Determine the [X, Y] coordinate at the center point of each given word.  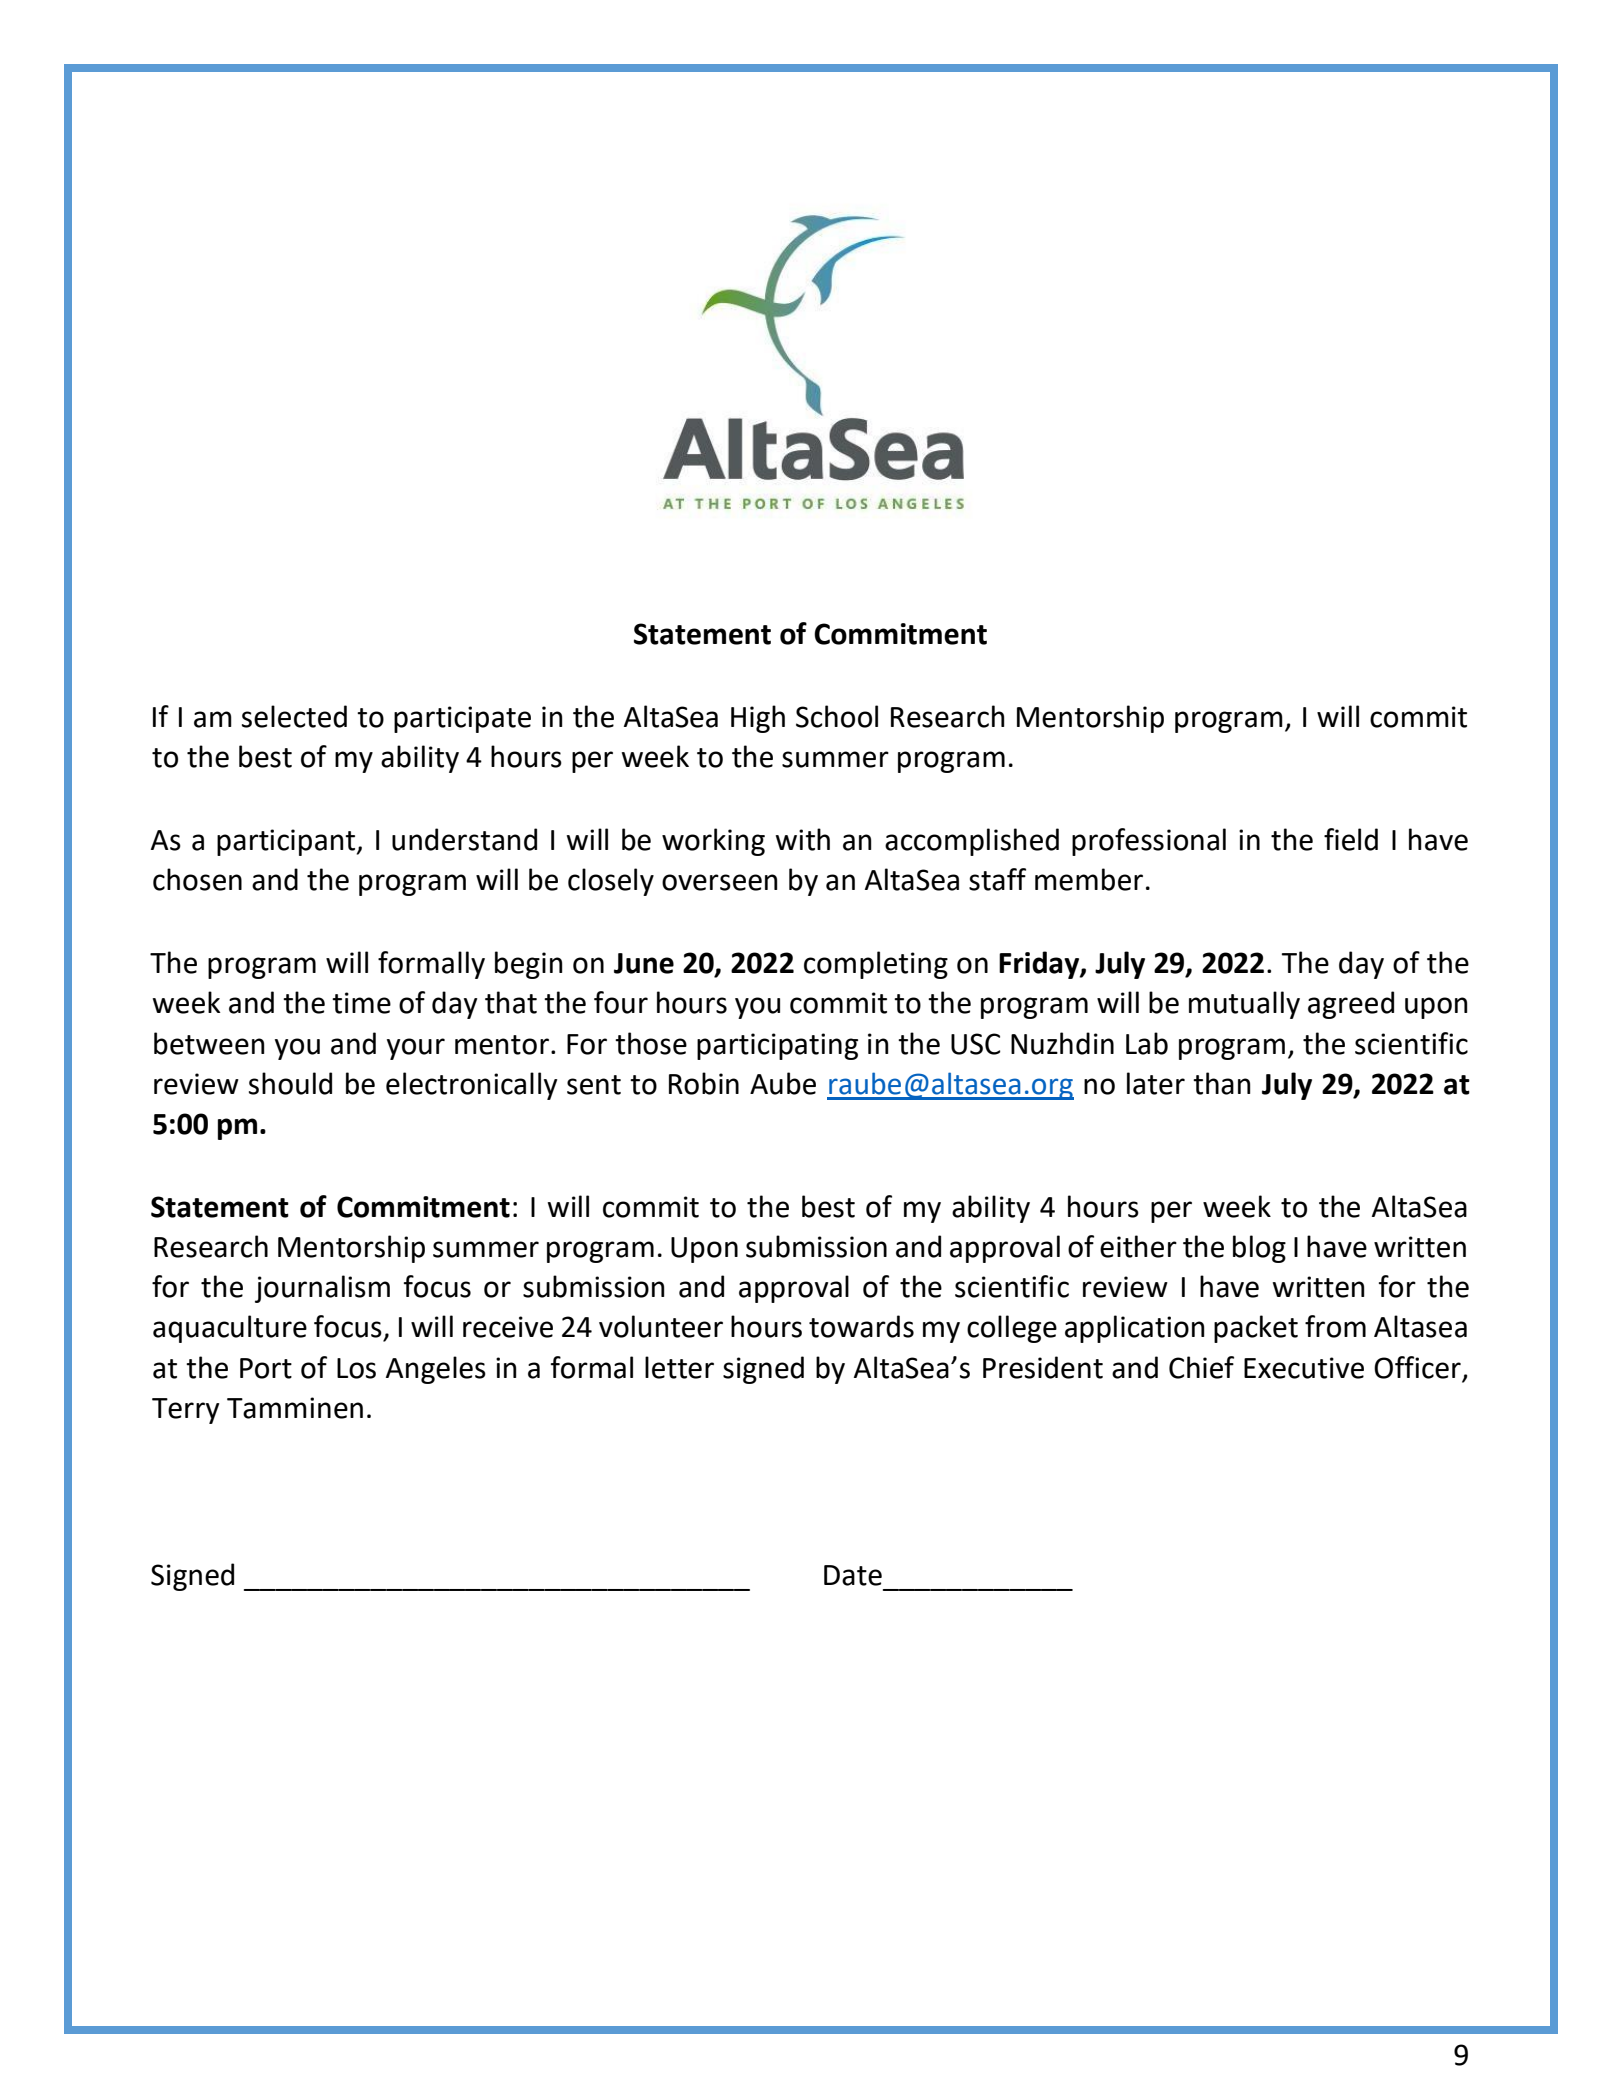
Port [266, 1368]
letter [679, 1367]
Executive [1304, 1368]
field [1351, 839]
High [758, 719]
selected [294, 716]
